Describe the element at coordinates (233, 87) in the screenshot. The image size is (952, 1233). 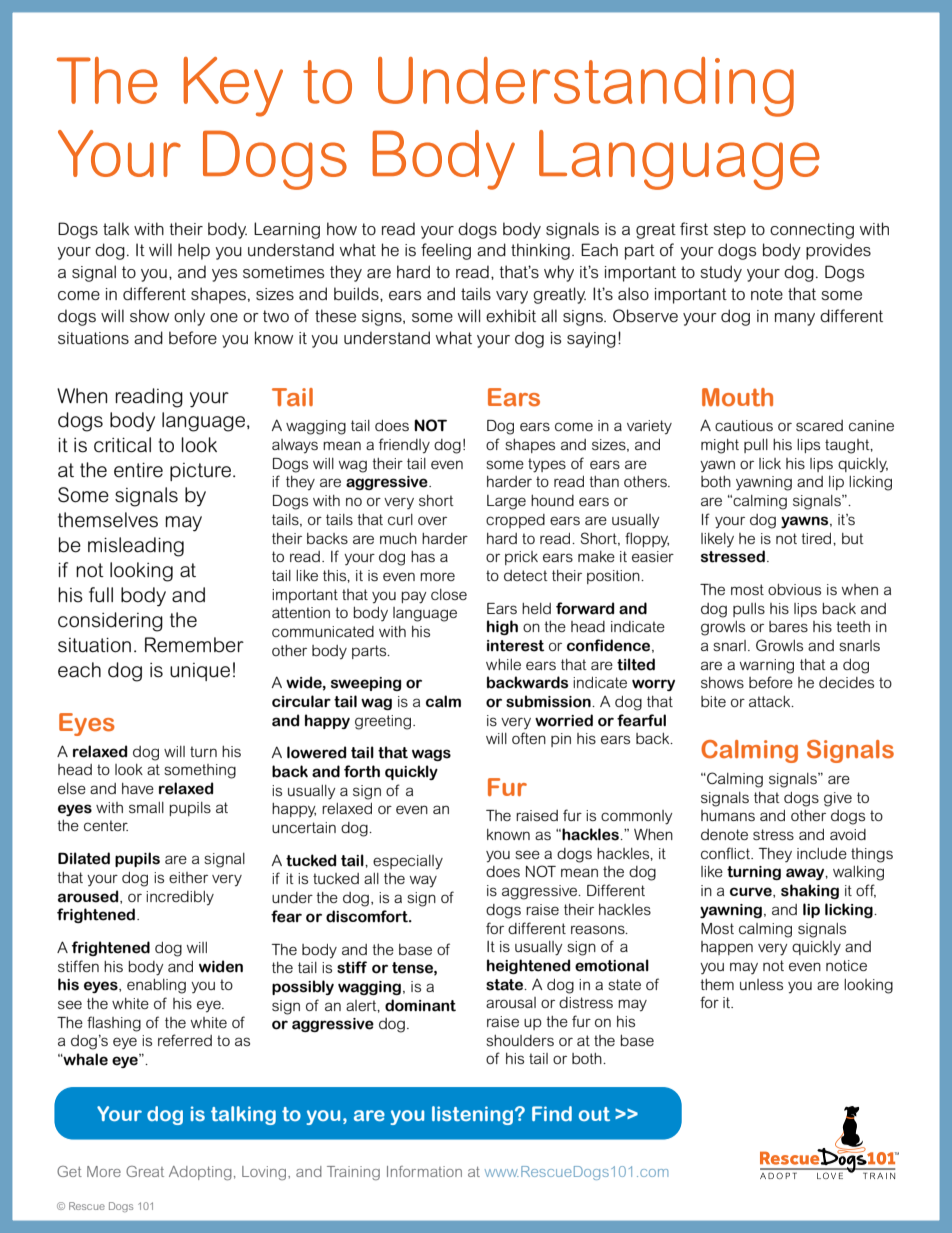
I see `Key` at that location.
